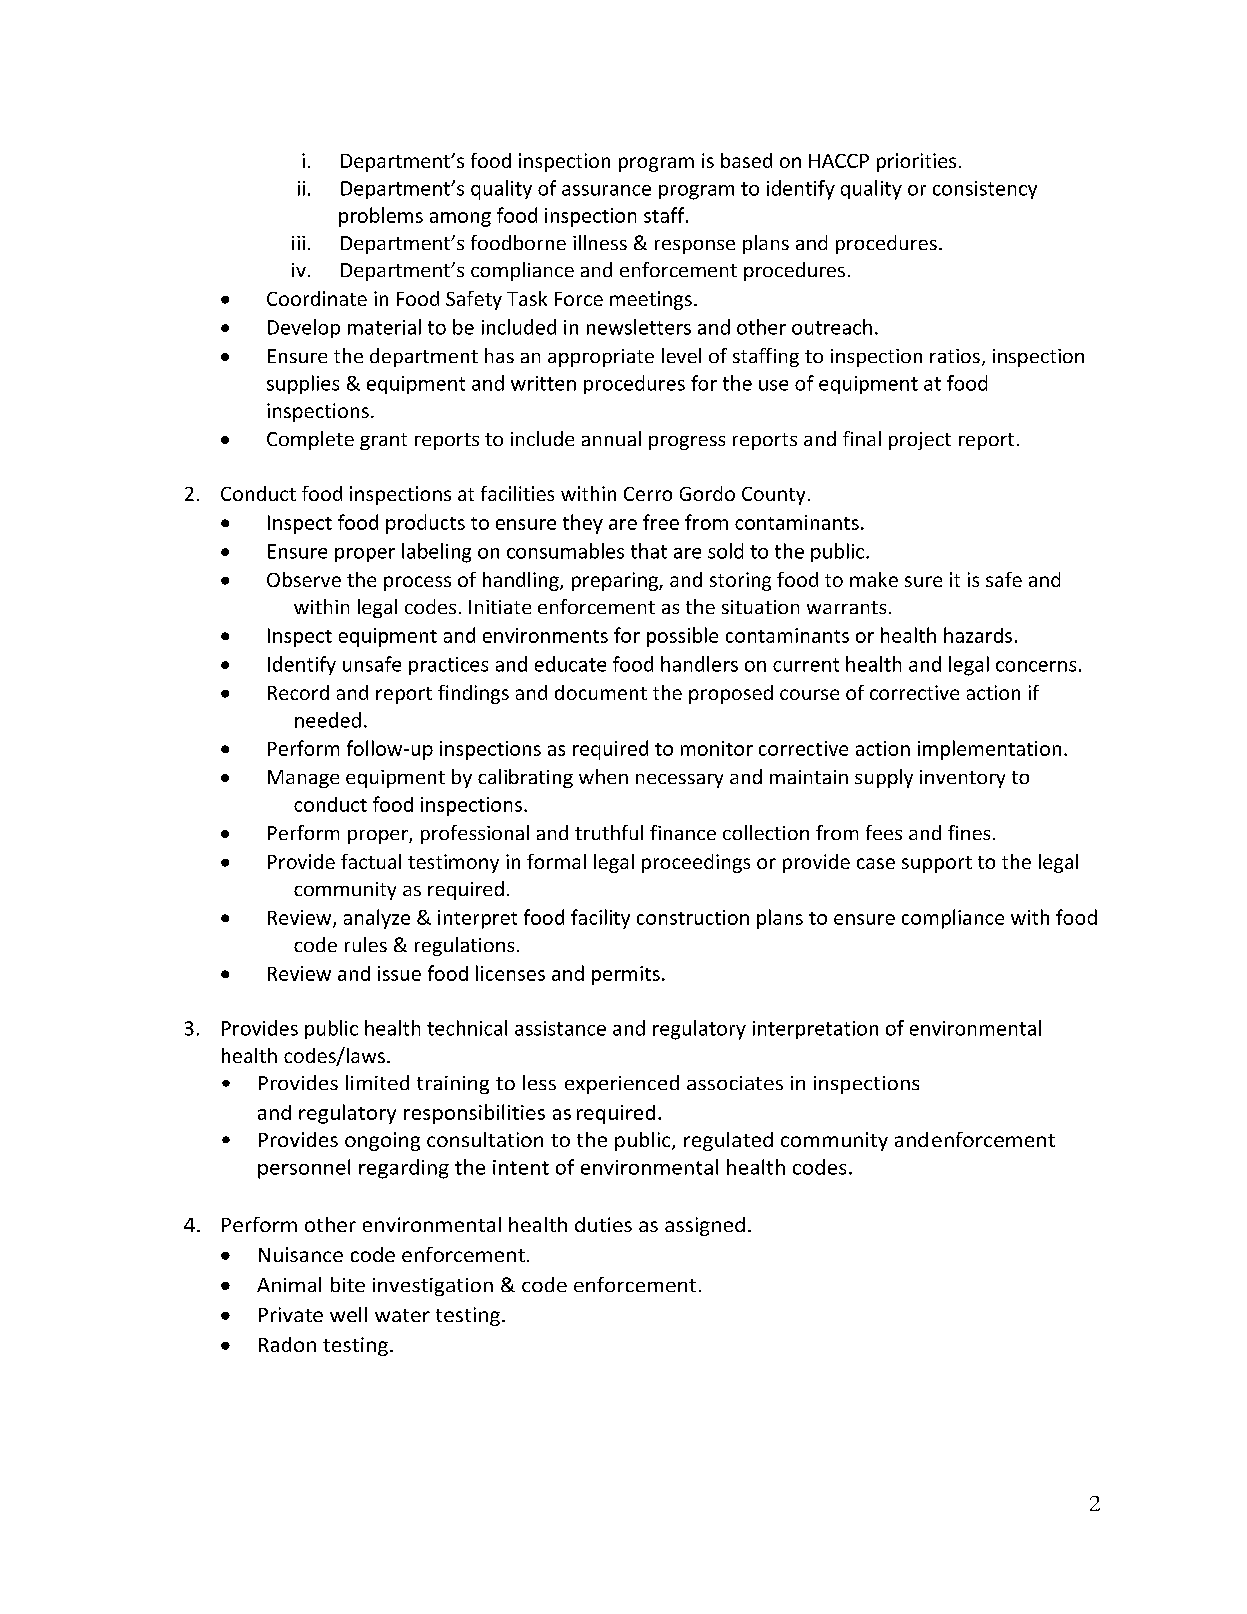  Describe the element at coordinates (874, 579) in the screenshot. I see `make` at that location.
